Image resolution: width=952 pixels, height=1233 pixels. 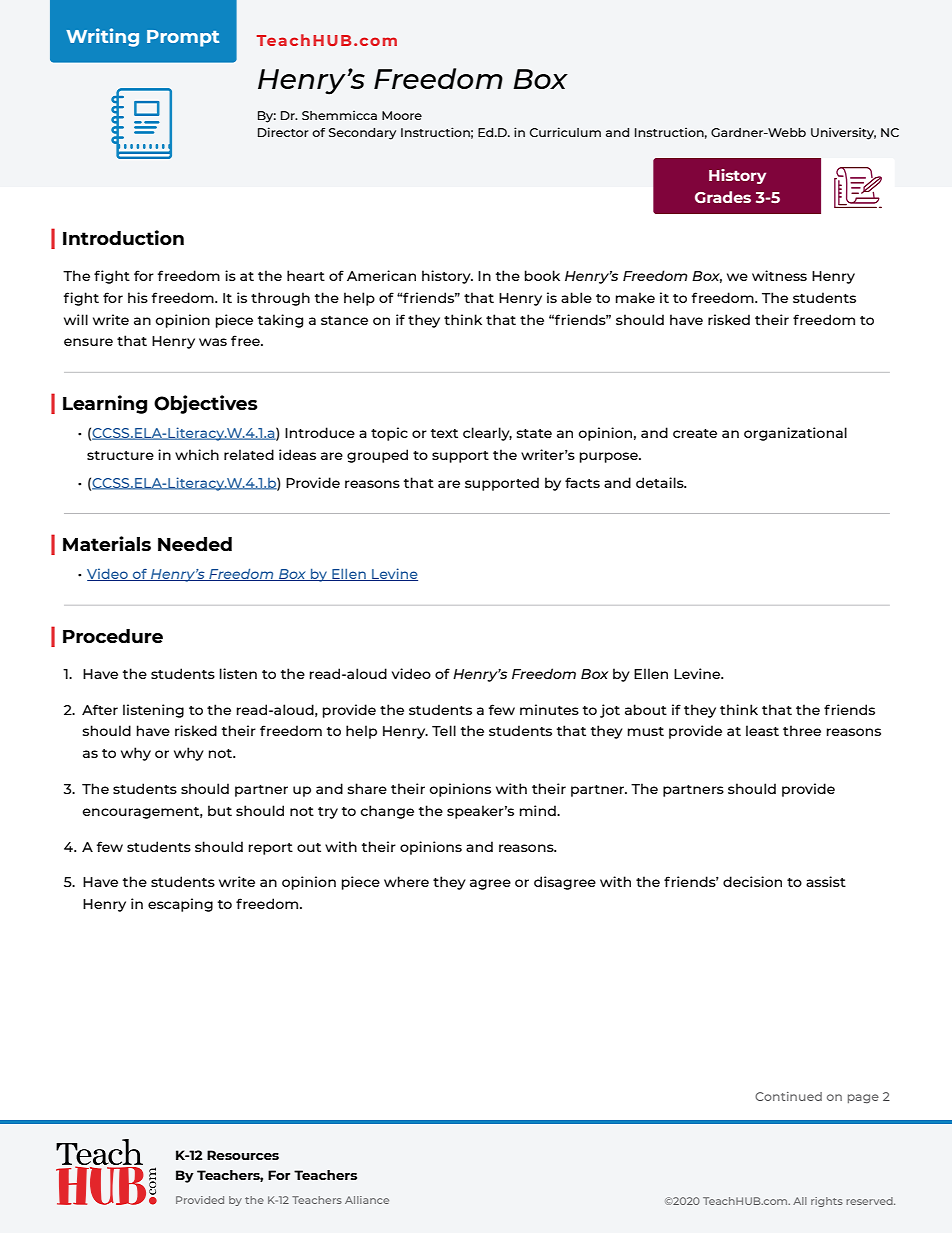 I want to click on minutes, so click(x=549, y=709).
